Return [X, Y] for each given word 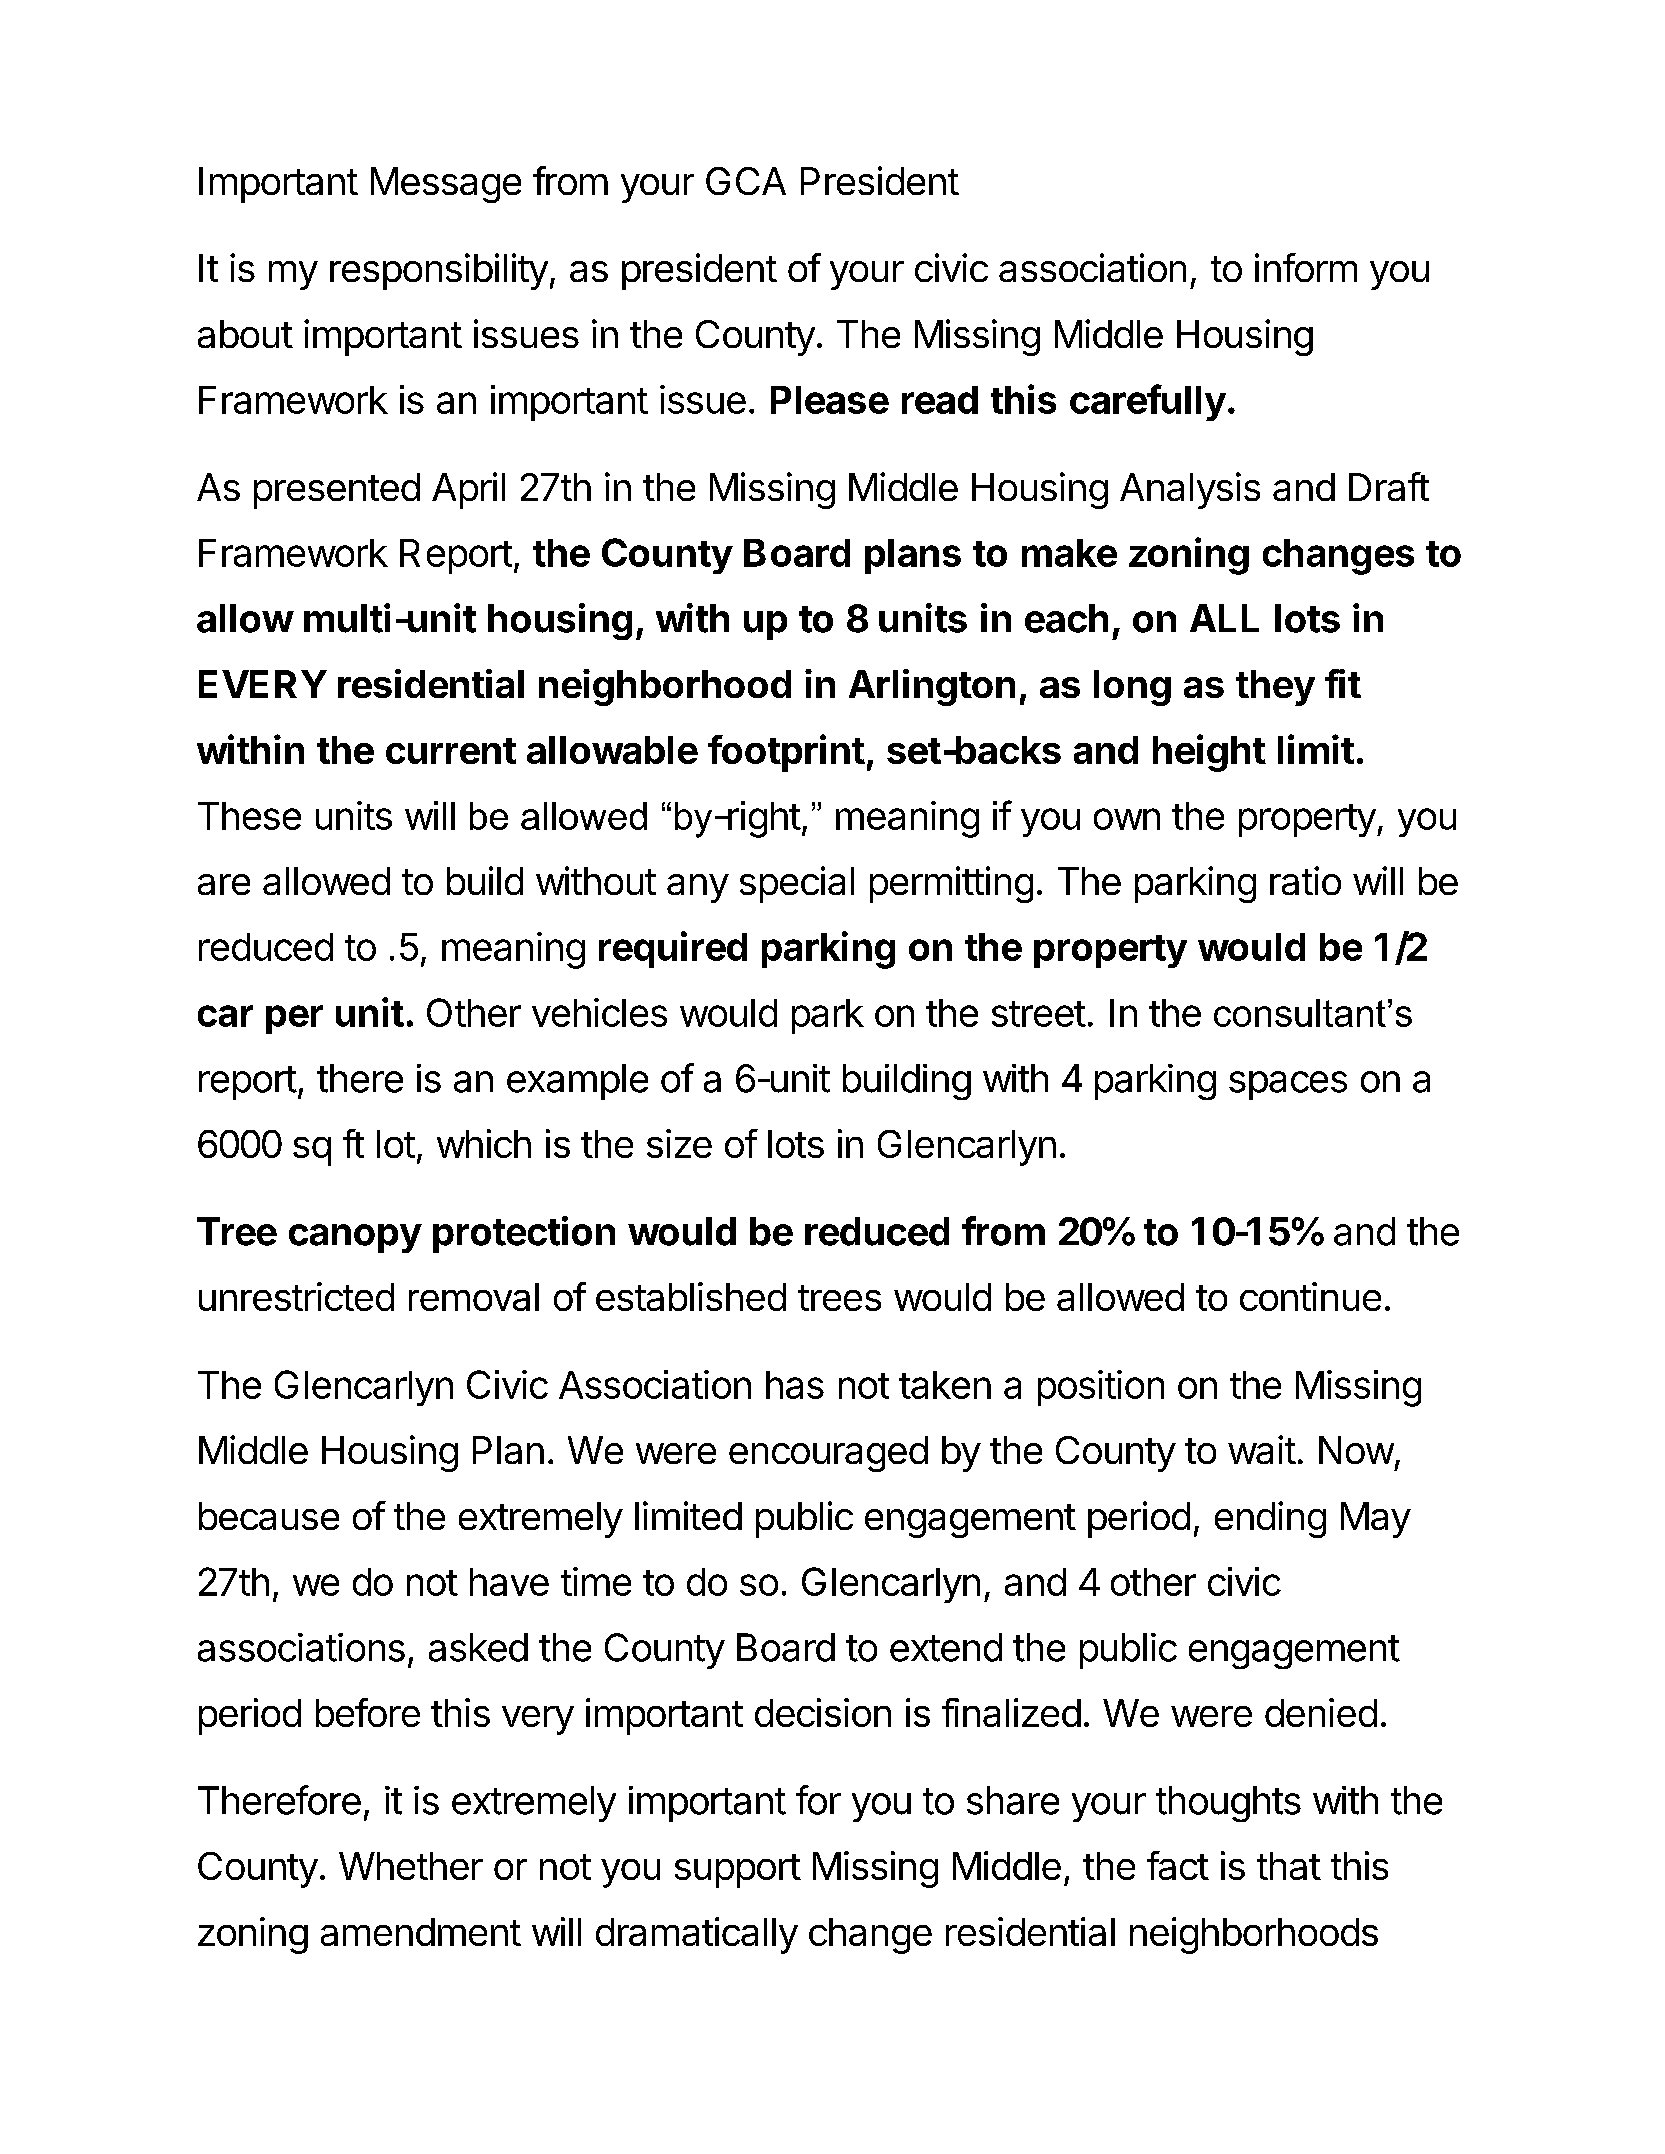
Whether [411, 1866]
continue [1310, 1296]
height [1209, 753]
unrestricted [296, 1296]
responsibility [439, 271]
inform [1306, 267]
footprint [786, 753]
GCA [746, 181]
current [451, 751]
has [795, 1385]
